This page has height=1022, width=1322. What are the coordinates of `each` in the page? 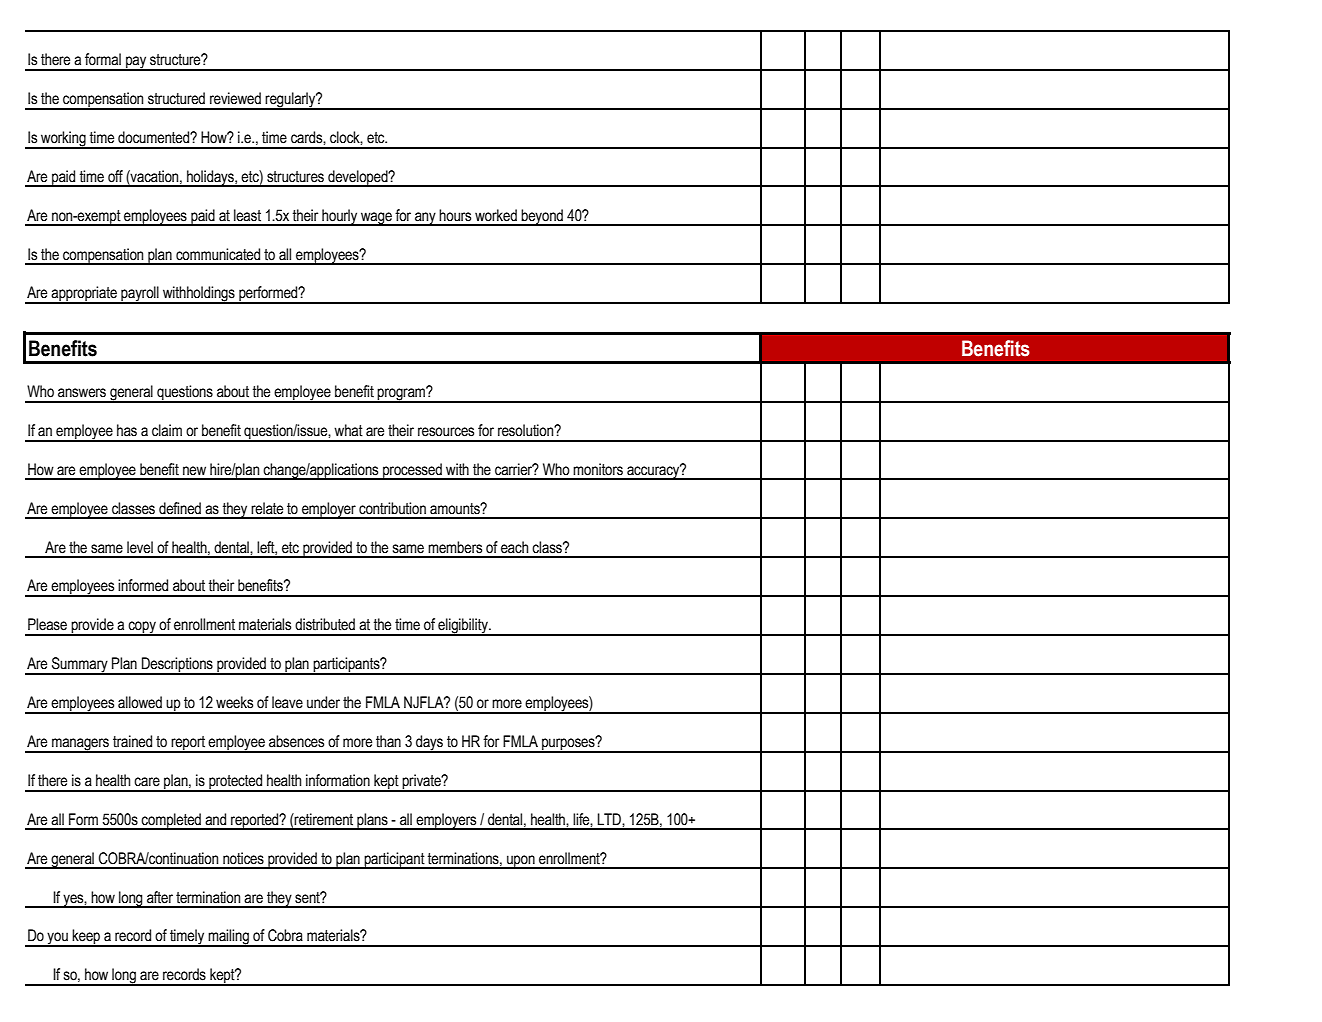 It's located at (514, 547).
